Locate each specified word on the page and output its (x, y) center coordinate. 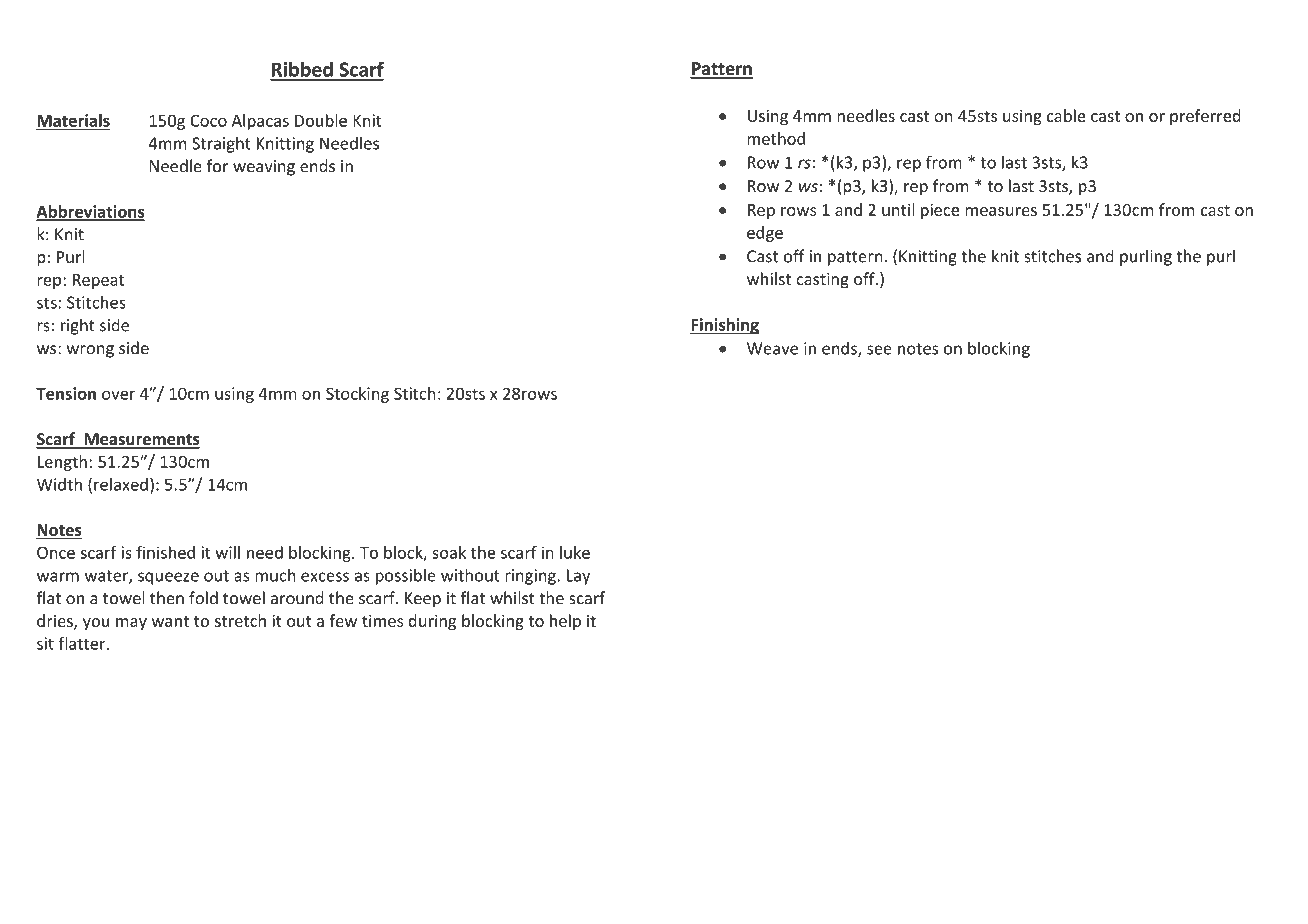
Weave (772, 348)
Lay (578, 577)
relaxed (121, 484)
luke (575, 552)
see (879, 350)
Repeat (98, 281)
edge (765, 234)
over (118, 395)
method (776, 138)
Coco (208, 120)
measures (1001, 211)
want (170, 621)
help (565, 622)
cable (1066, 115)
